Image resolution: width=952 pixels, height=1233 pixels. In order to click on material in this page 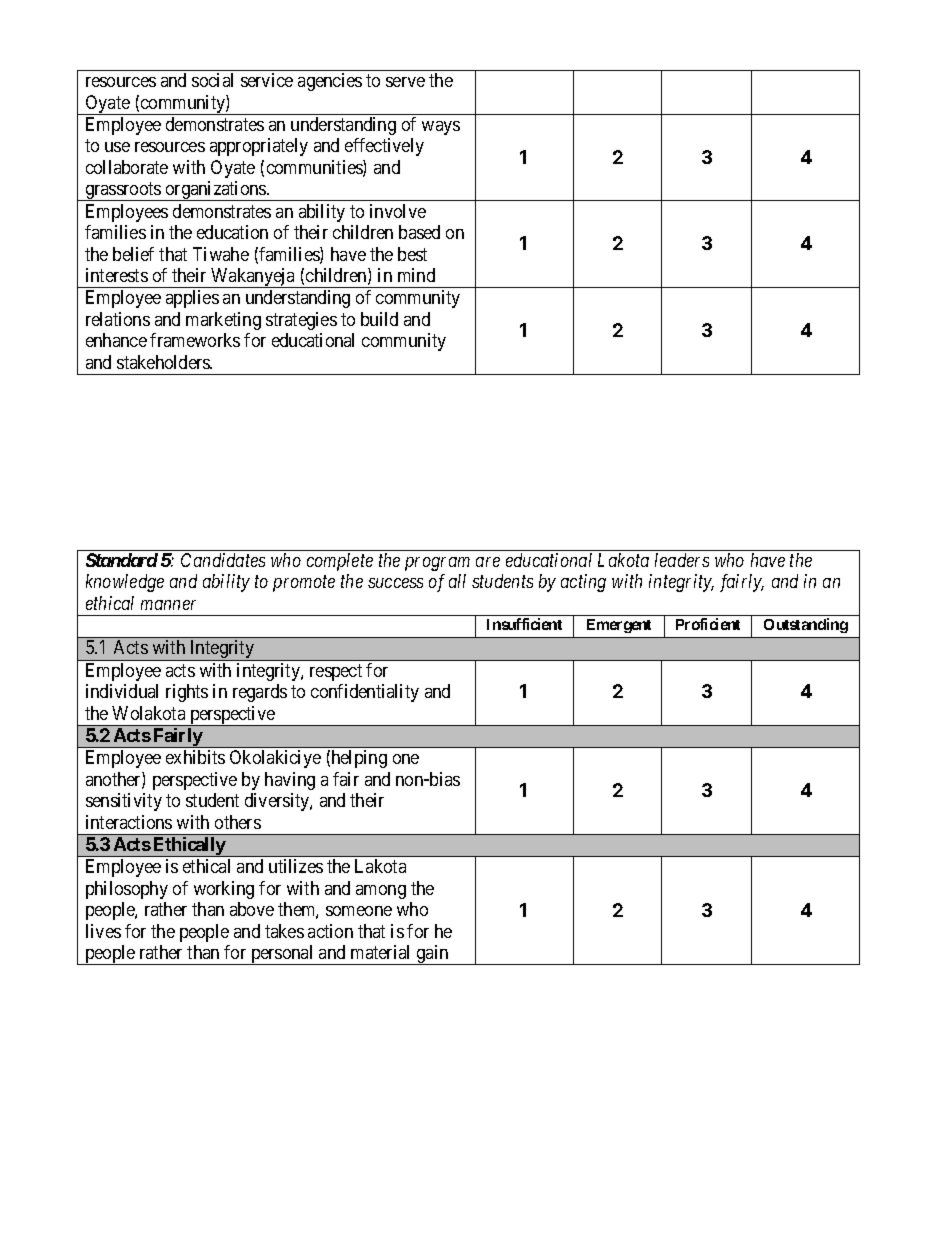, I will do `click(380, 952)`.
